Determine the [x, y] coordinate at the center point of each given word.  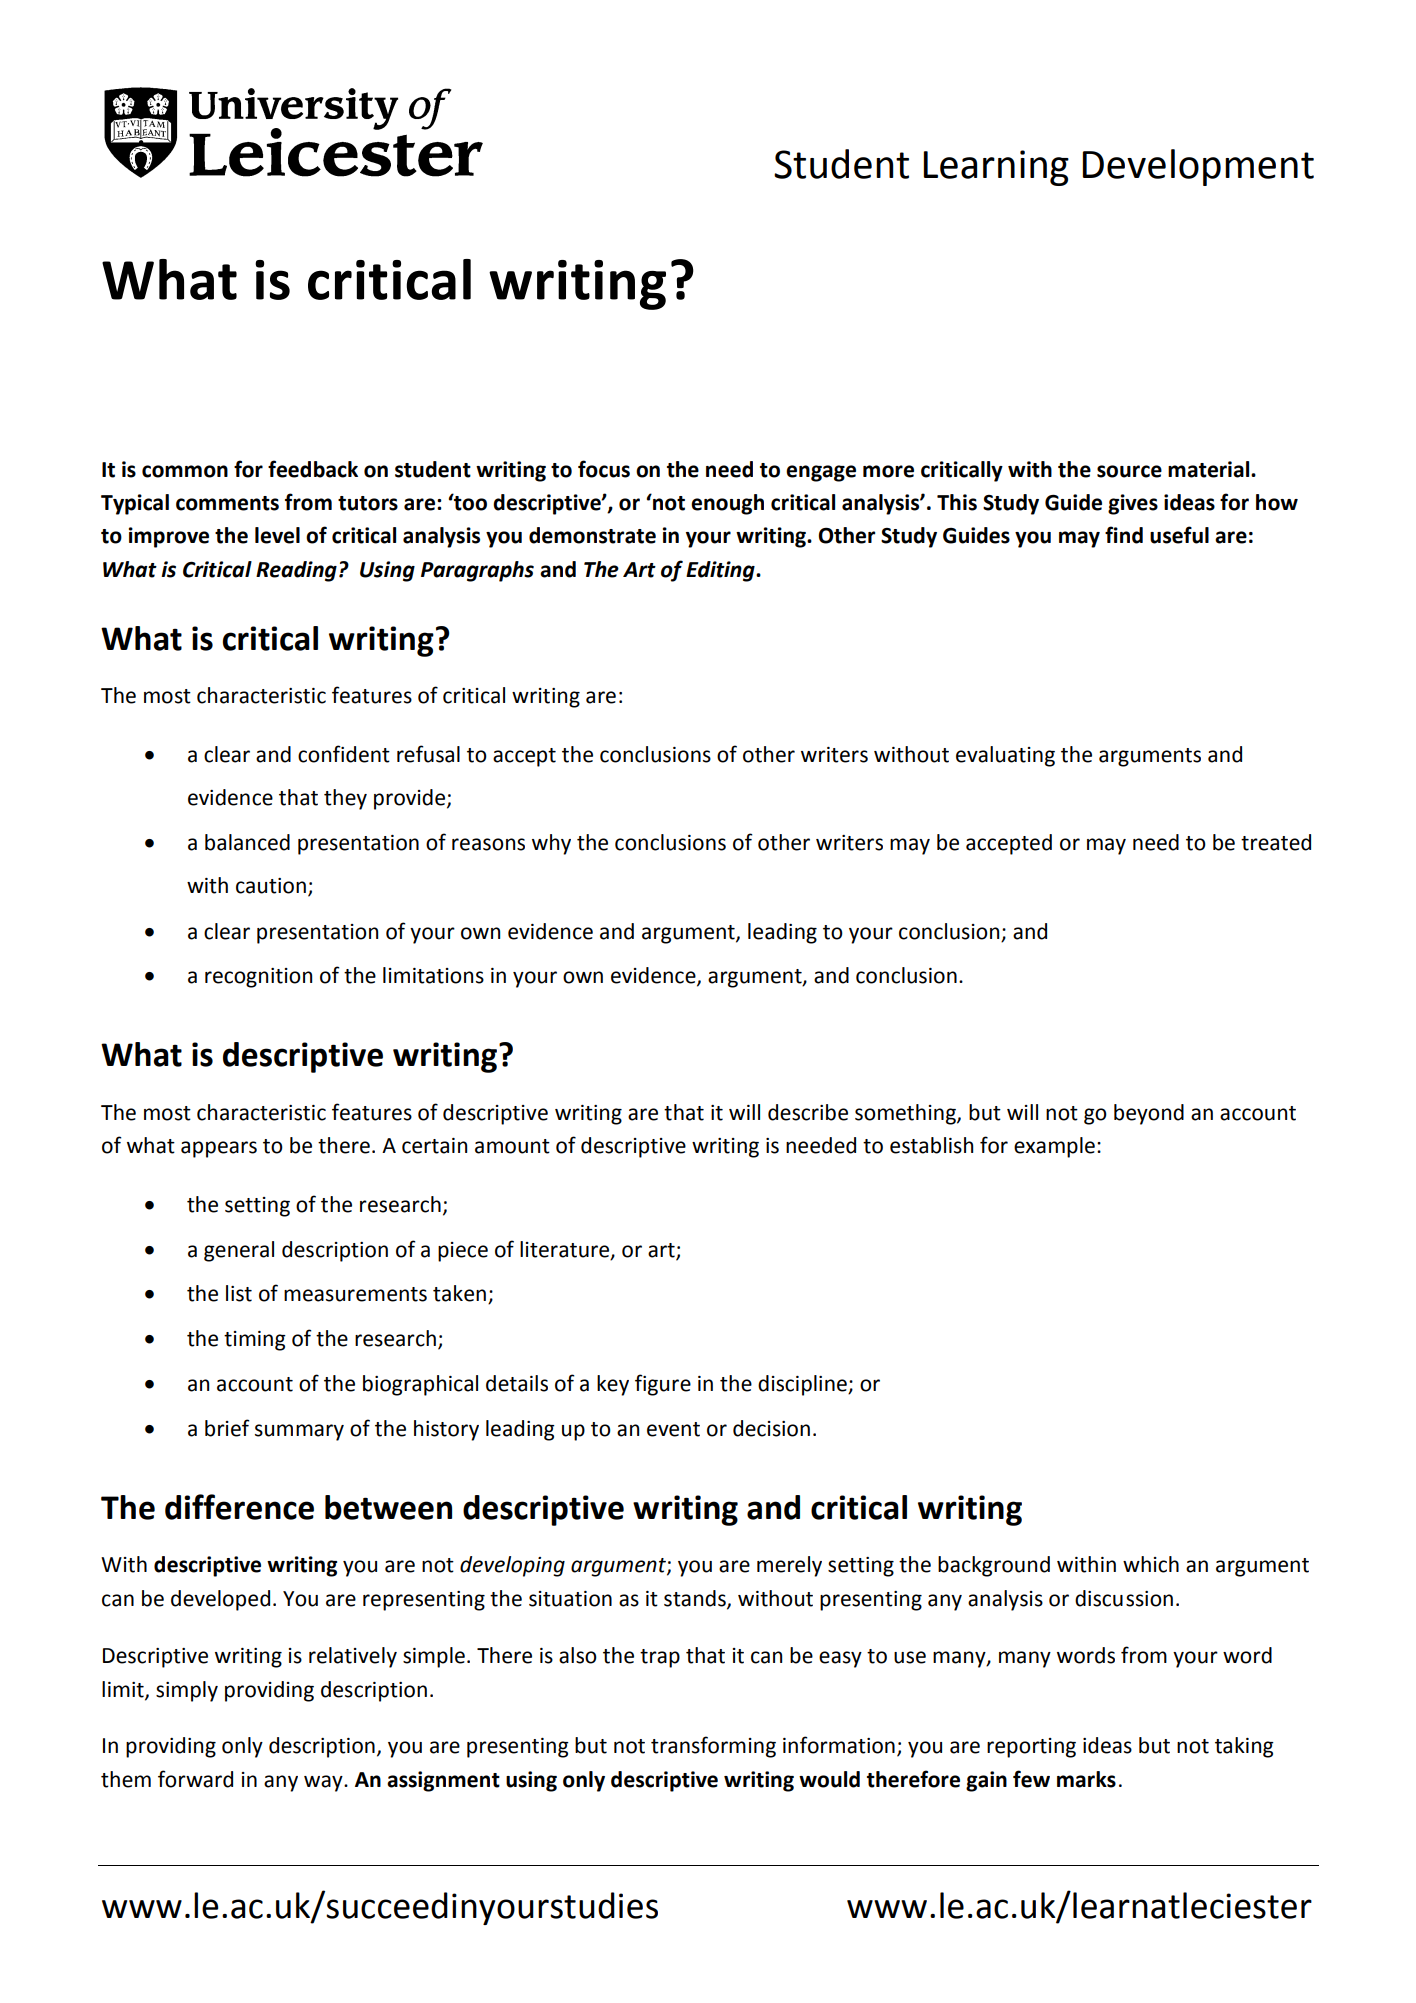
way [324, 1783]
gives [1133, 504]
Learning [996, 168]
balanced [247, 842]
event [673, 1429]
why [551, 844]
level [277, 535]
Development [1198, 167]
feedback [313, 469]
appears [219, 1149]
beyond [1149, 1114]
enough [727, 504]
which [1151, 1564]
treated [1276, 842]
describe [808, 1112]
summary [299, 1432]
